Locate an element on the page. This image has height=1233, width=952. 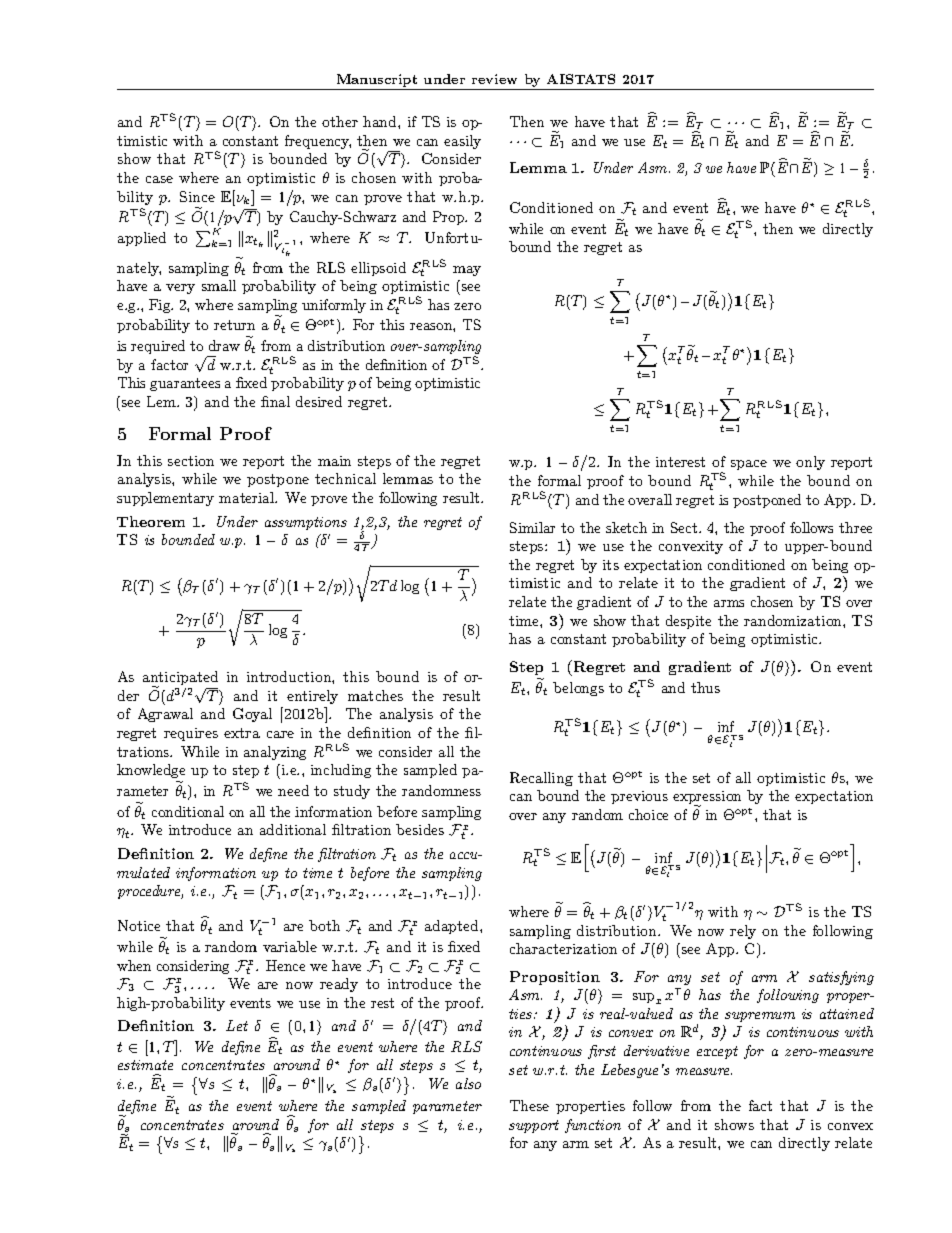
frequency is located at coordinates (318, 142).
